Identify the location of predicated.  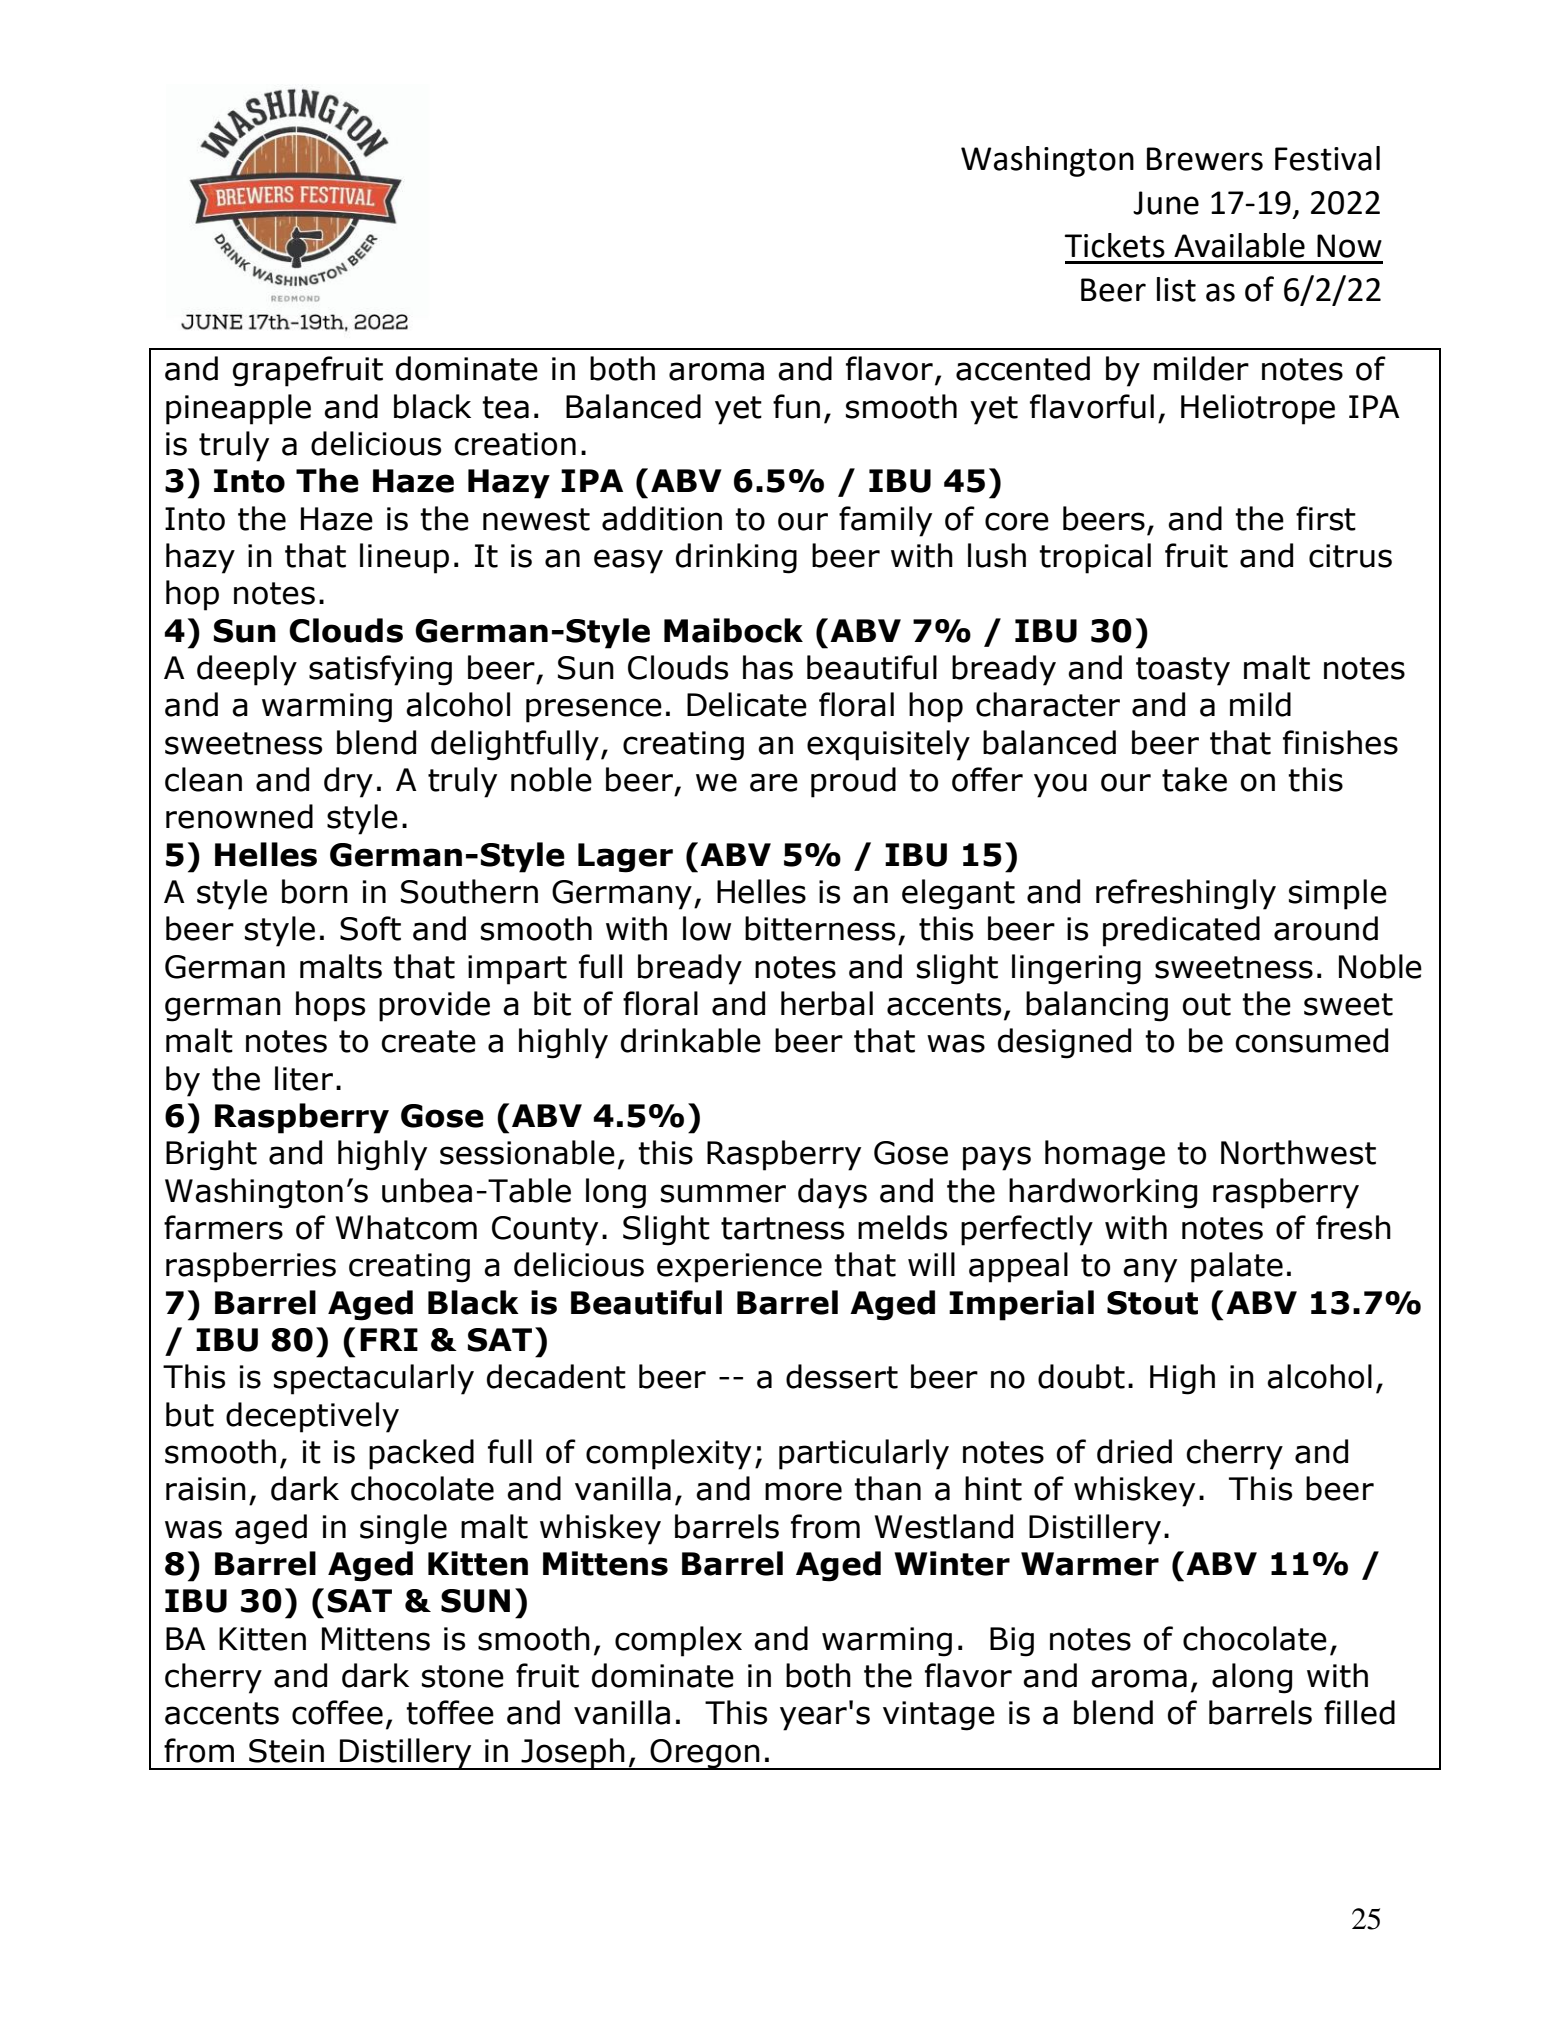
(1181, 931).
